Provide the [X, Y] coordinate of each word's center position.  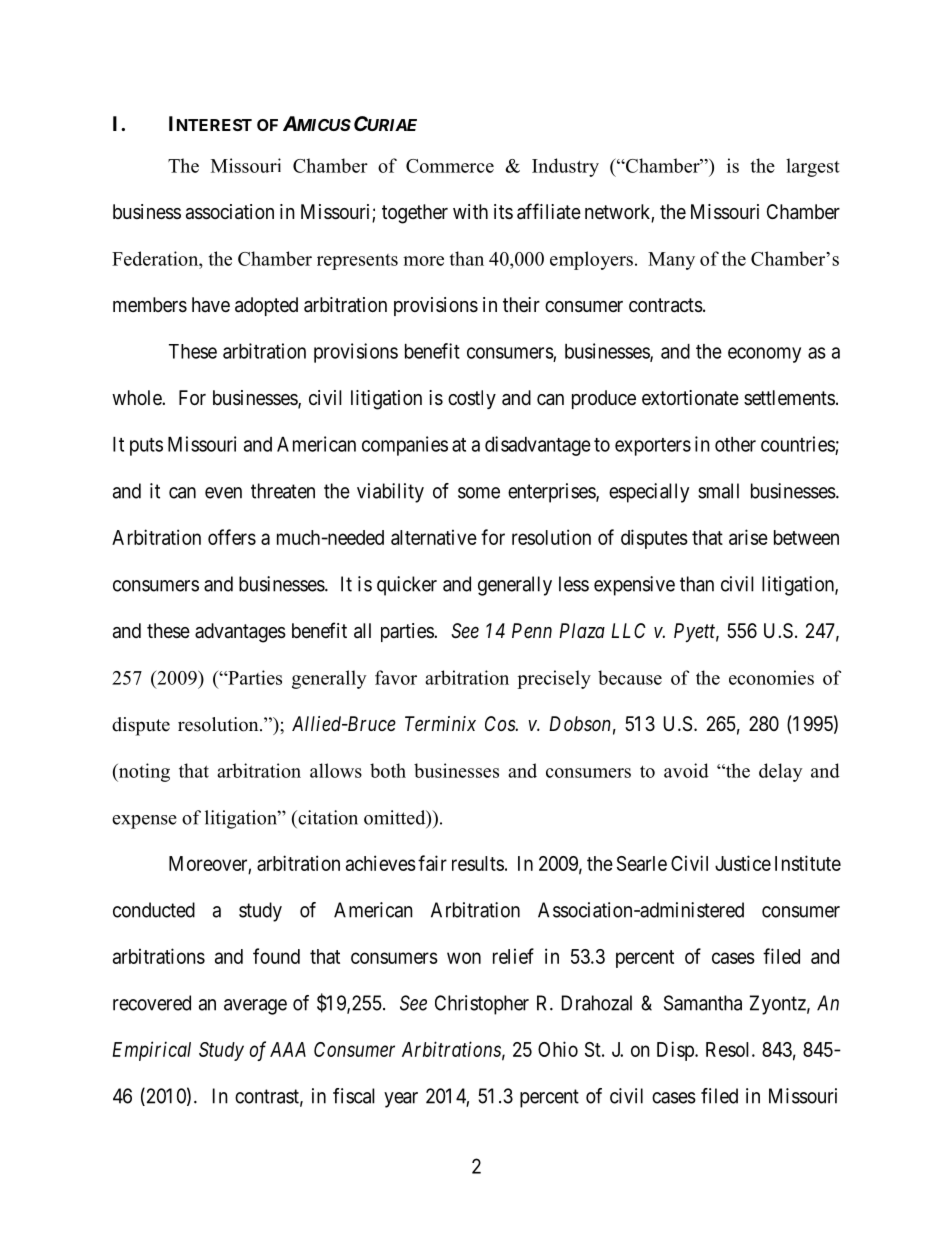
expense [144, 822]
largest [813, 167]
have [211, 305]
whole [137, 397]
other [735, 444]
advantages [240, 633]
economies [771, 677]
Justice [743, 863]
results [478, 863]
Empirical [152, 1051]
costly [472, 399]
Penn [532, 630]
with [470, 211]
